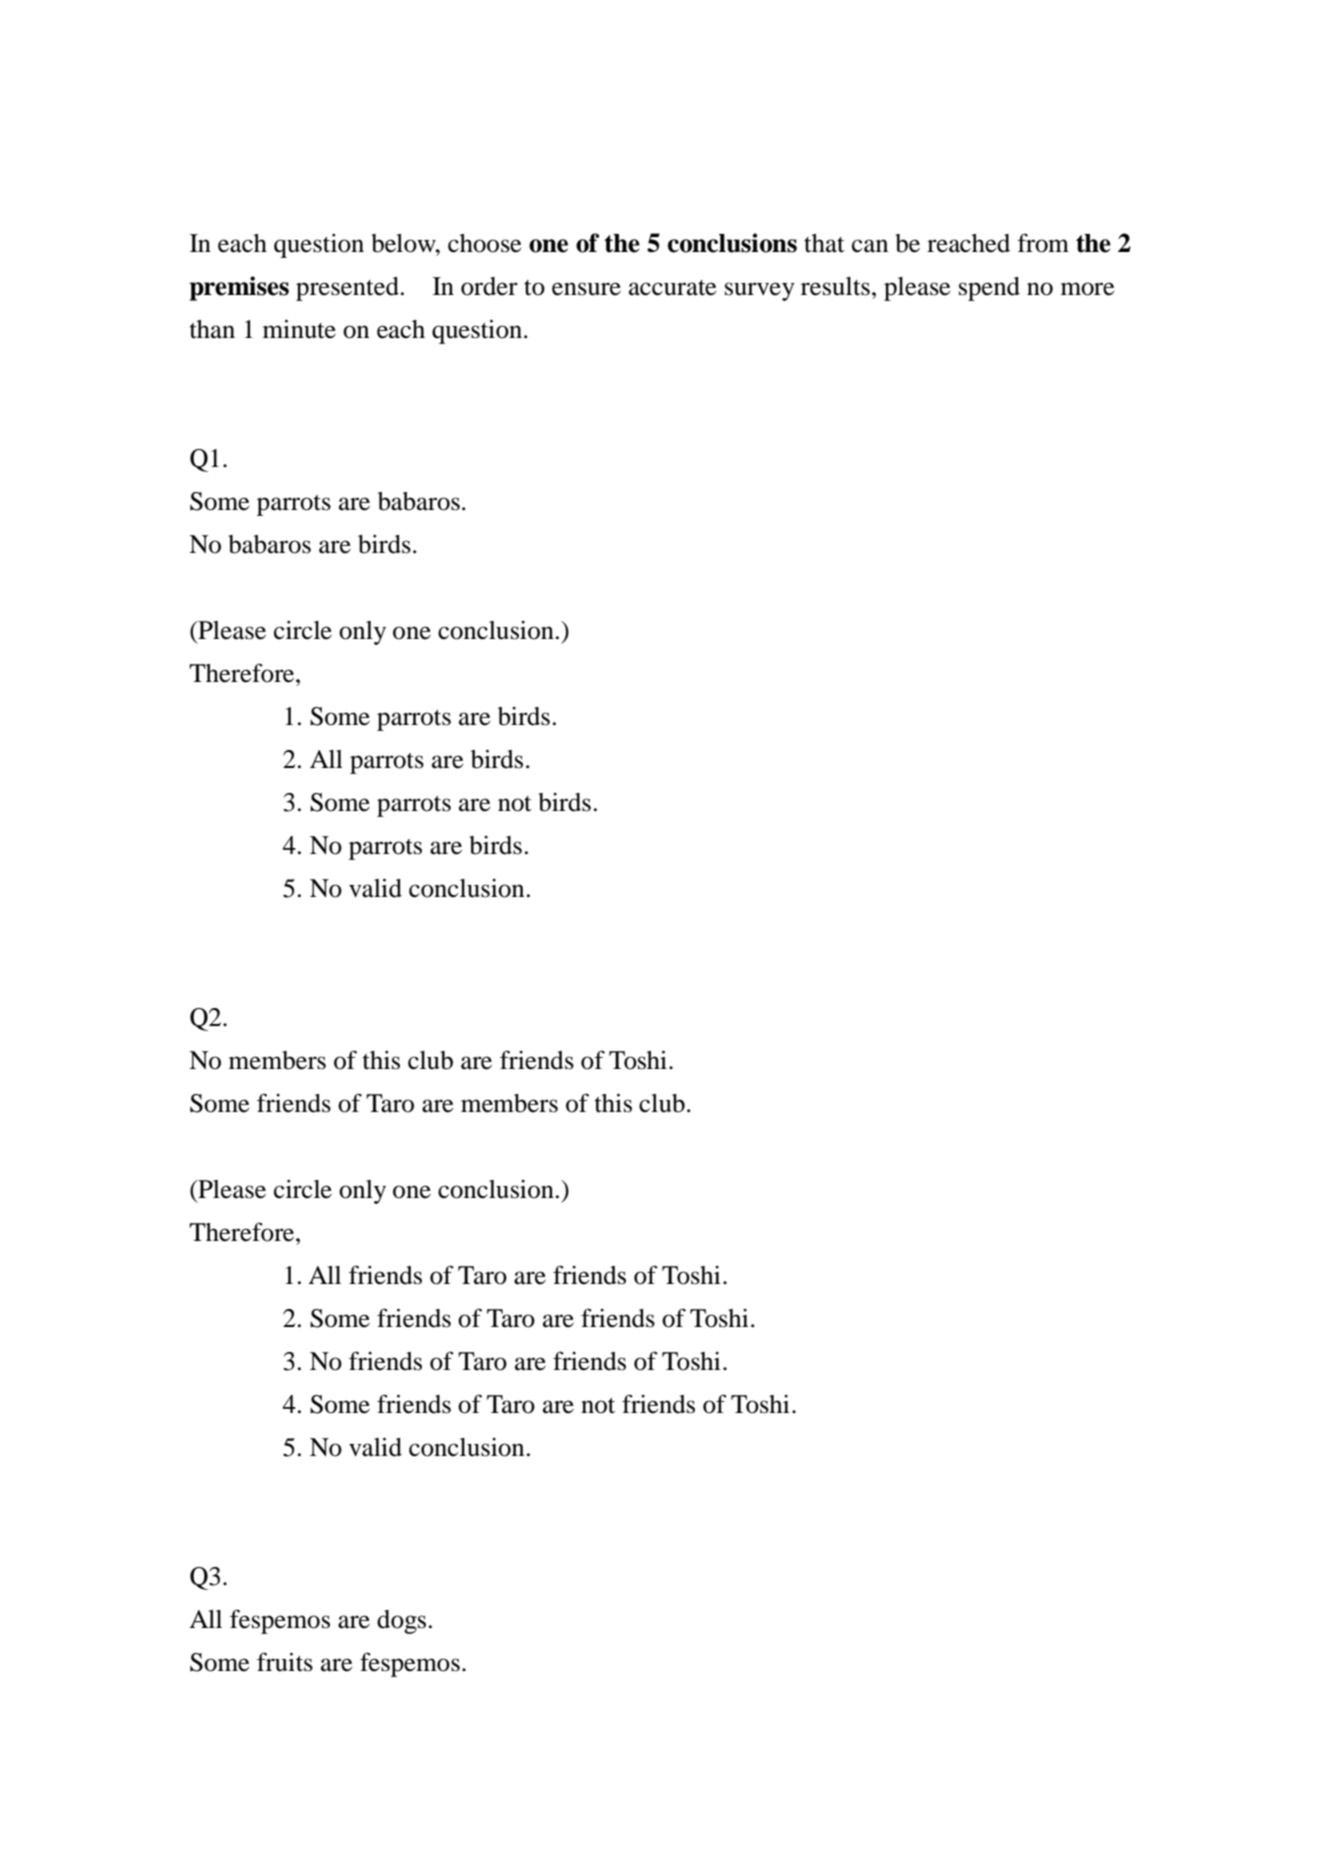 The image size is (1326, 1875). I want to click on accurate, so click(672, 288).
